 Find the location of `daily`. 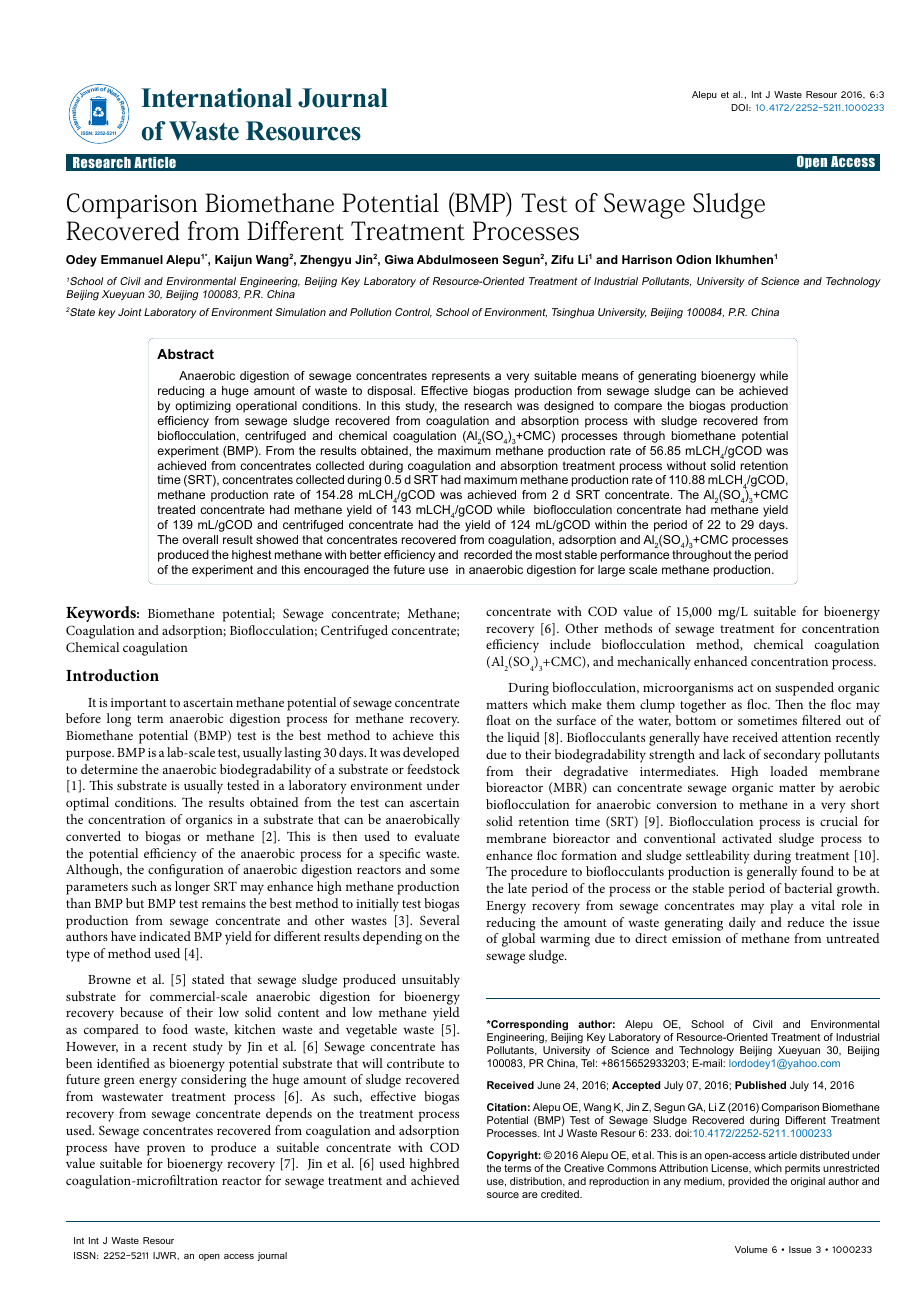

daily is located at coordinates (742, 924).
